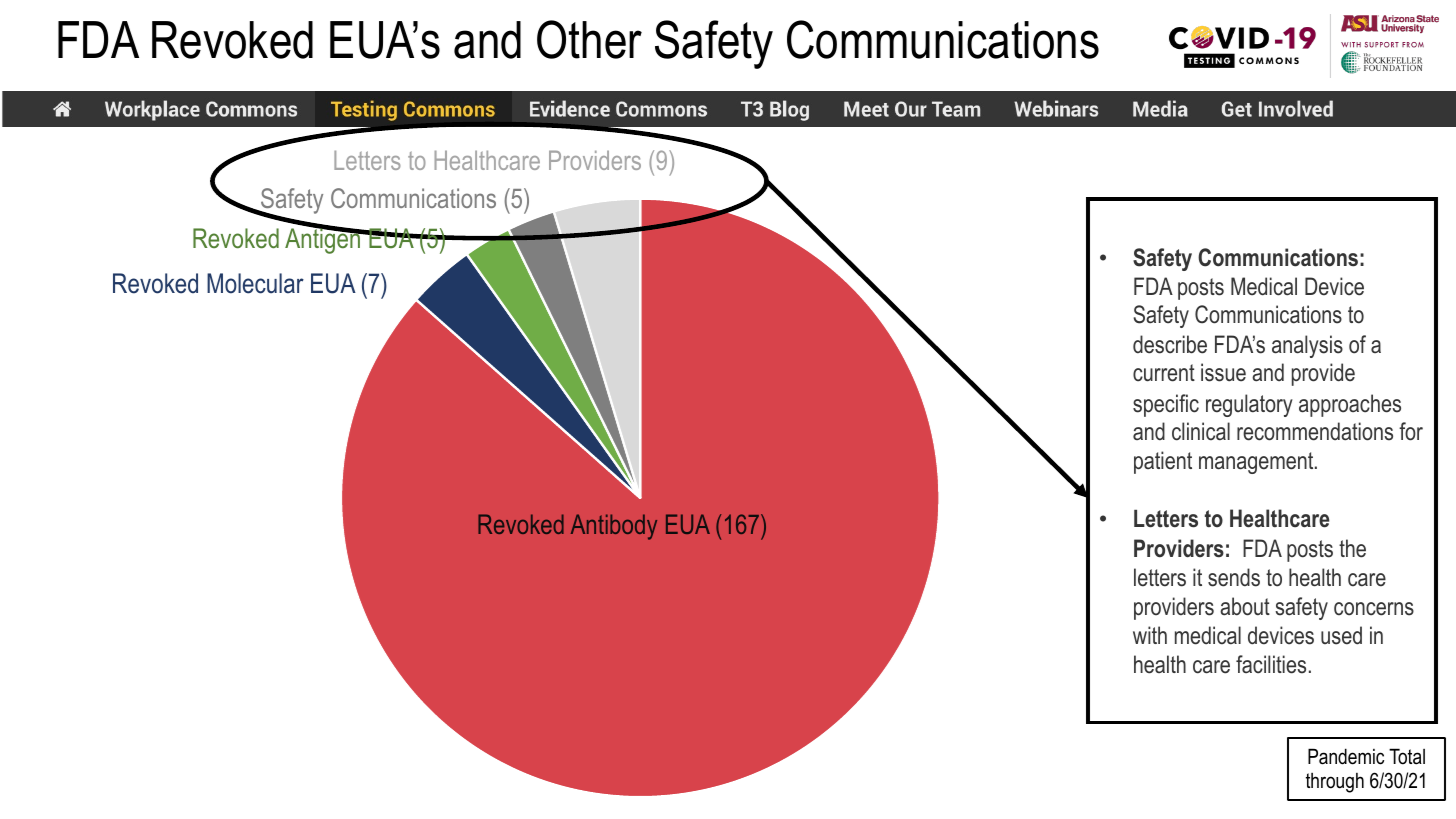 The width and height of the document is (1456, 819). What do you see at coordinates (1245, 606) in the document?
I see `about` at bounding box center [1245, 606].
